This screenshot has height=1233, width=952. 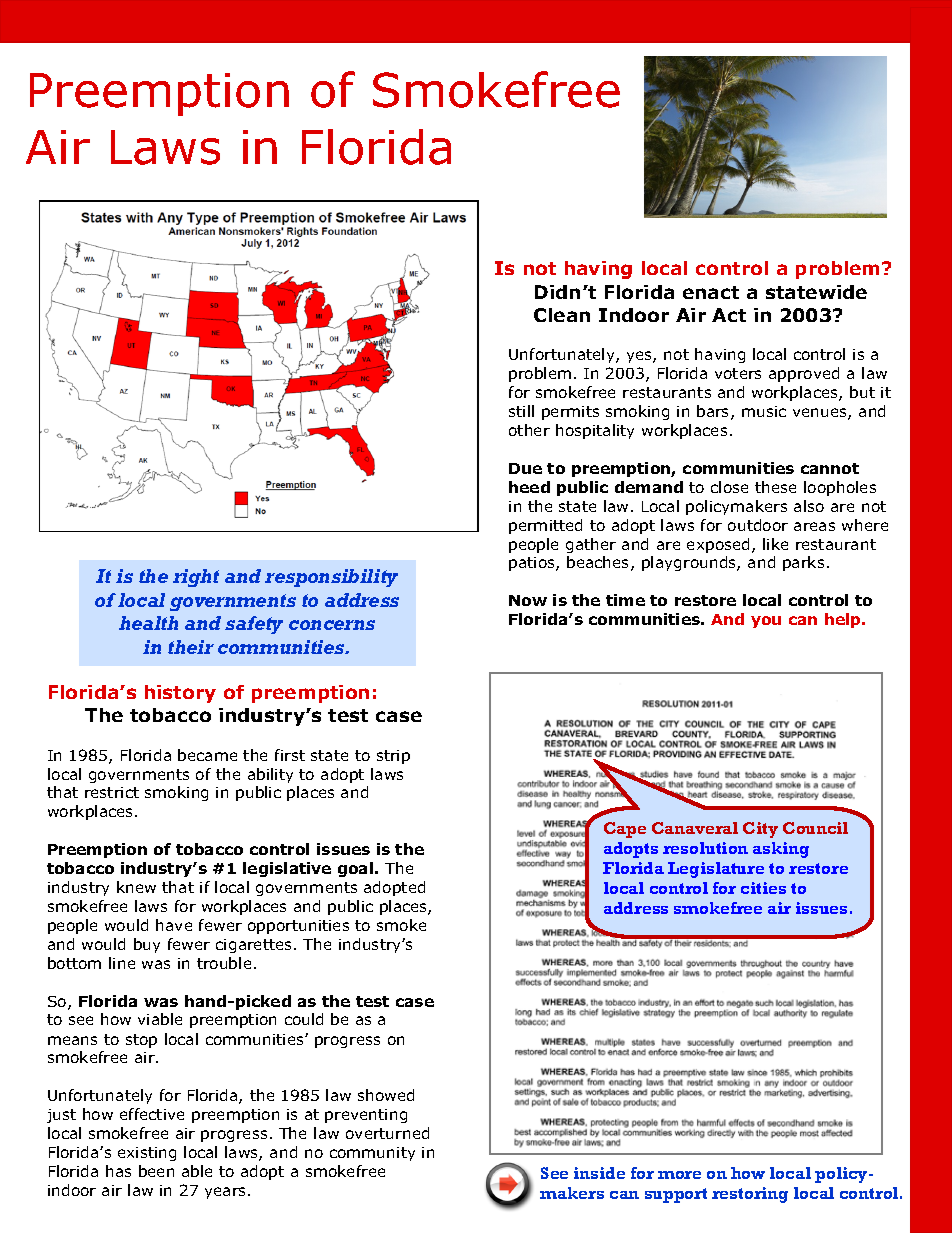 I want to click on City, so click(x=760, y=830).
